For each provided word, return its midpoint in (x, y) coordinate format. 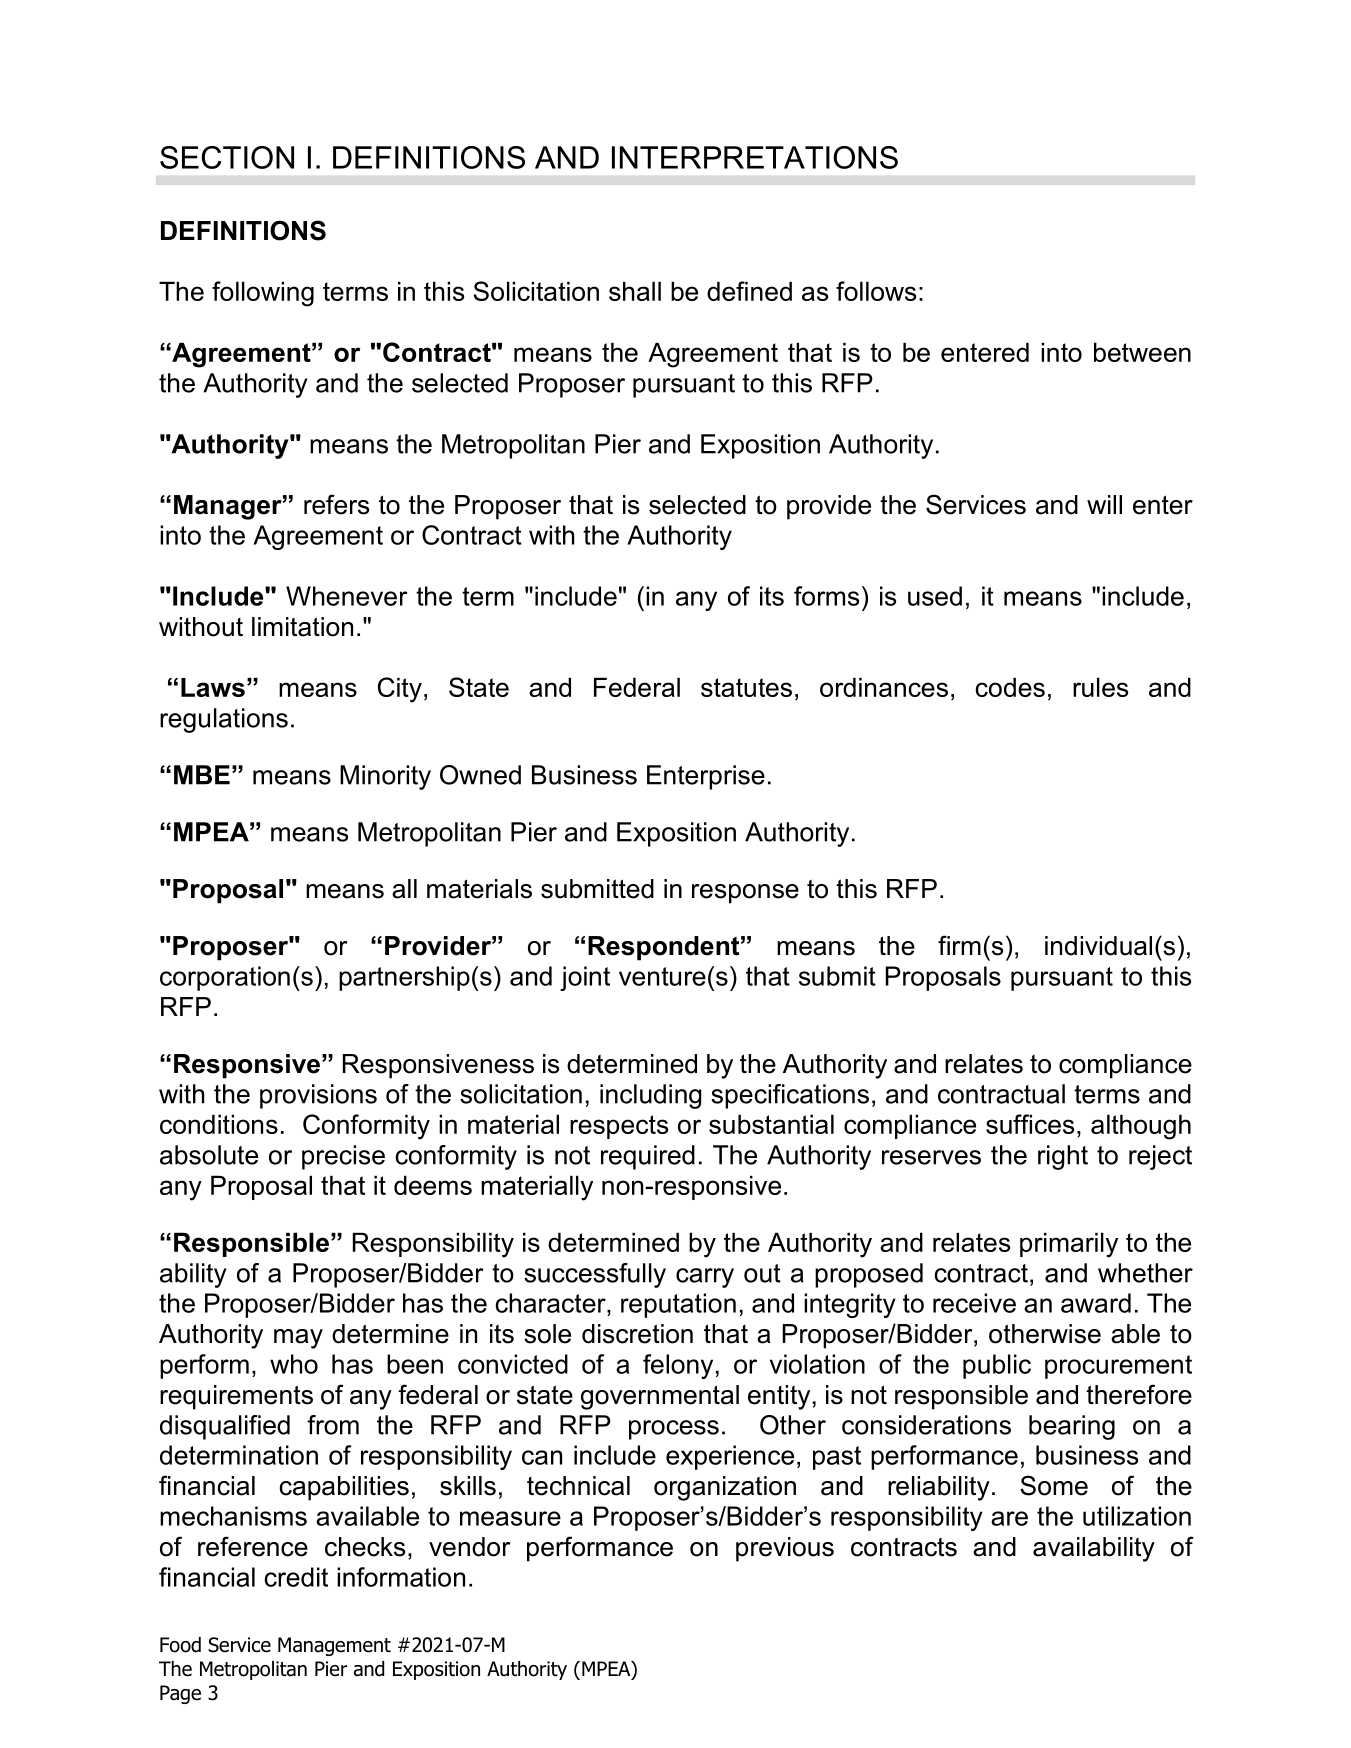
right (1063, 1157)
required (648, 1157)
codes (1010, 687)
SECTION (227, 157)
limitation (302, 627)
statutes (746, 687)
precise (343, 1157)
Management (334, 1646)
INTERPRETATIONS (755, 157)
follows (876, 291)
